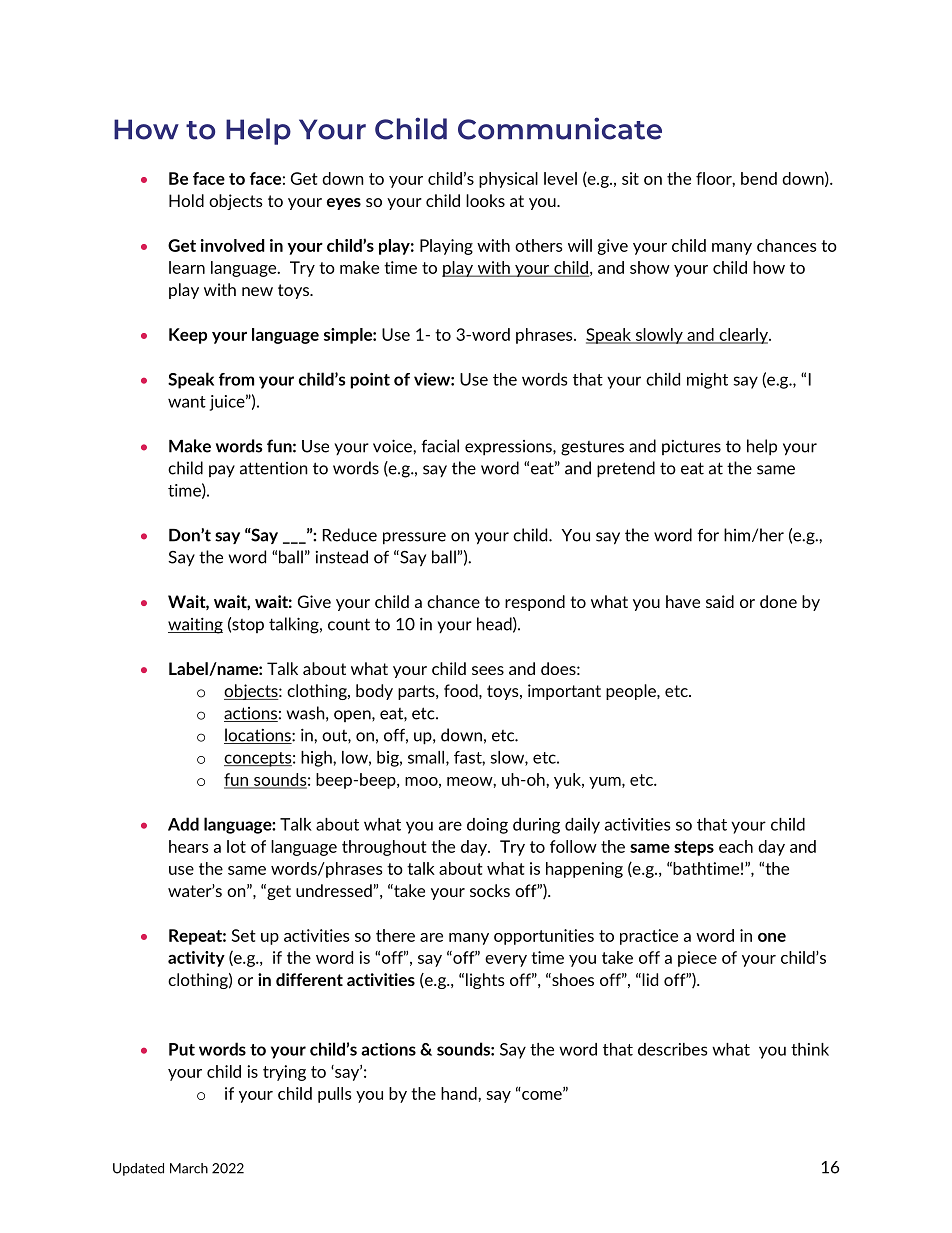 This screenshot has width=952, height=1233. Describe the element at coordinates (189, 1168) in the screenshot. I see `March` at that location.
